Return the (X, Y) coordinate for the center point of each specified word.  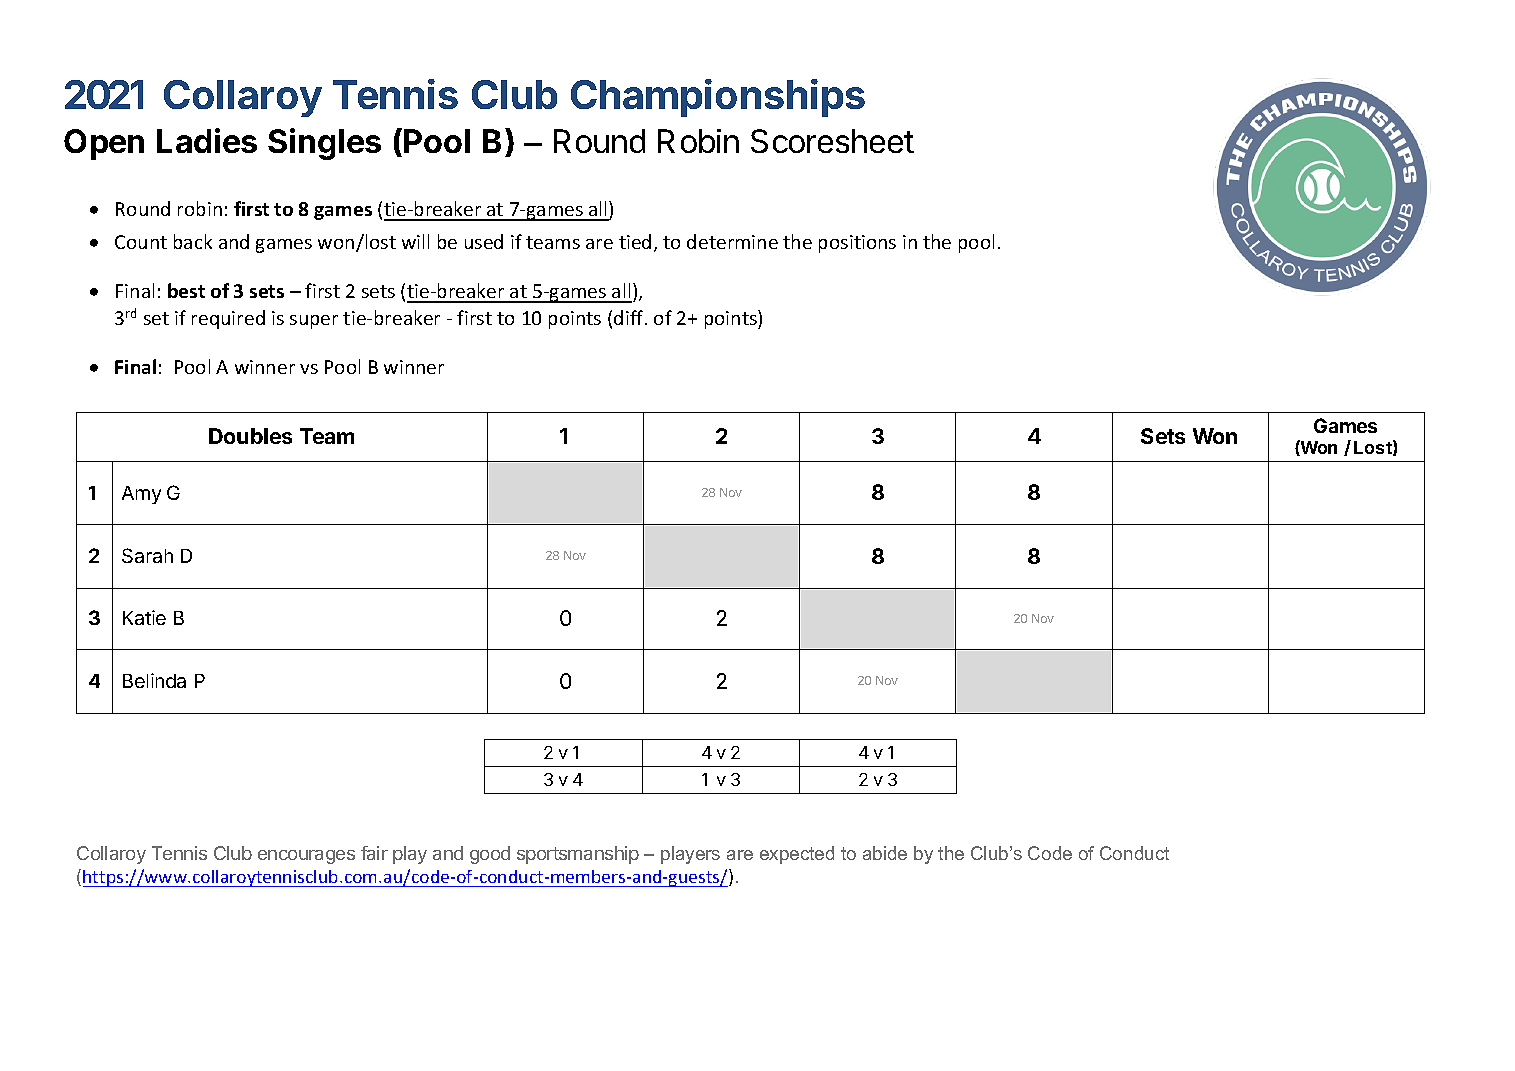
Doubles (250, 436)
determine (732, 241)
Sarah (147, 555)
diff (630, 317)
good (490, 855)
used (484, 241)
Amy (141, 495)
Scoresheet (832, 141)
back (193, 241)
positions (857, 244)
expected (797, 855)
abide (885, 853)
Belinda (154, 680)
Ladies (207, 140)
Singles (324, 144)
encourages (306, 857)
